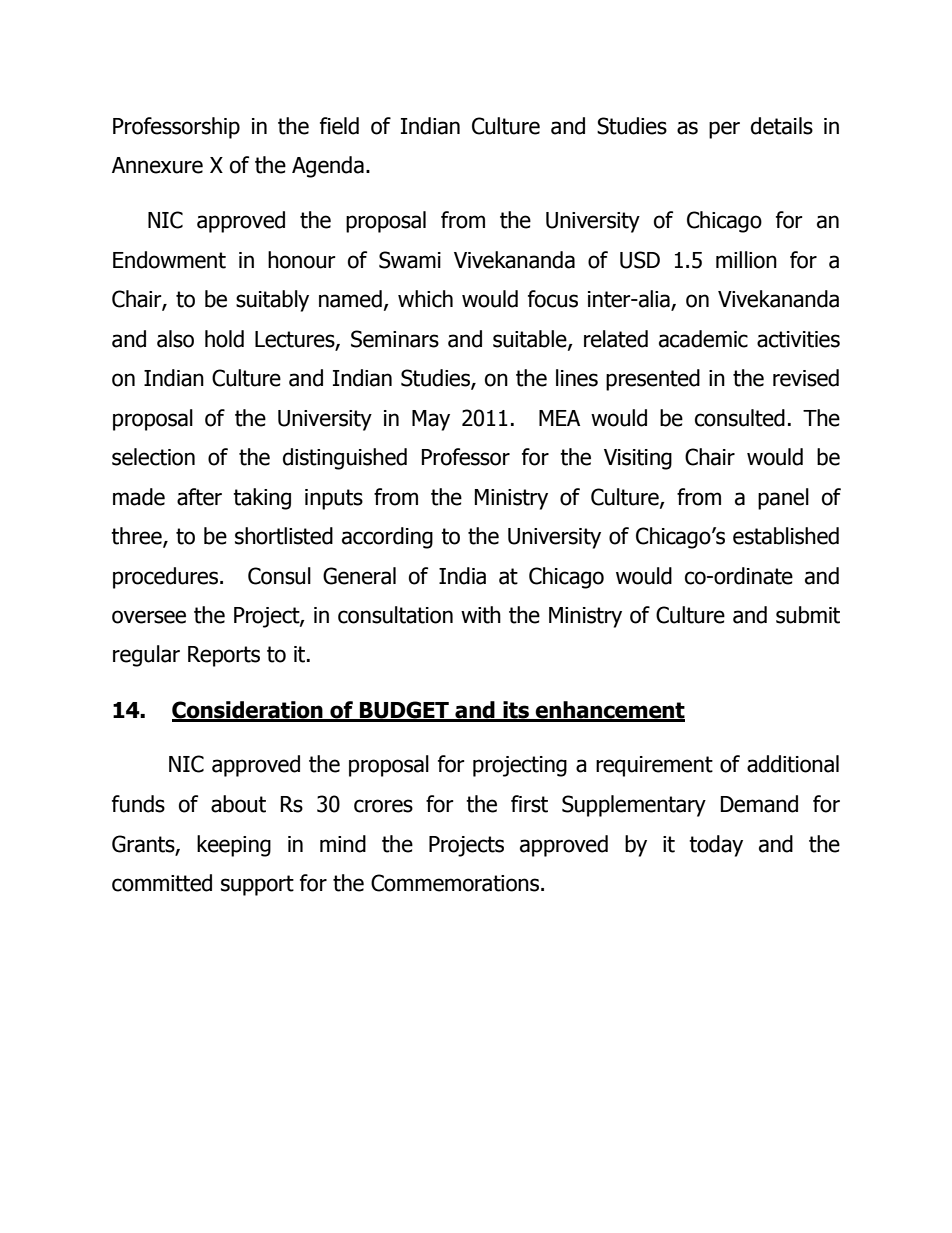 This screenshot has height=1233, width=952. What do you see at coordinates (387, 538) in the screenshot?
I see `according` at bounding box center [387, 538].
